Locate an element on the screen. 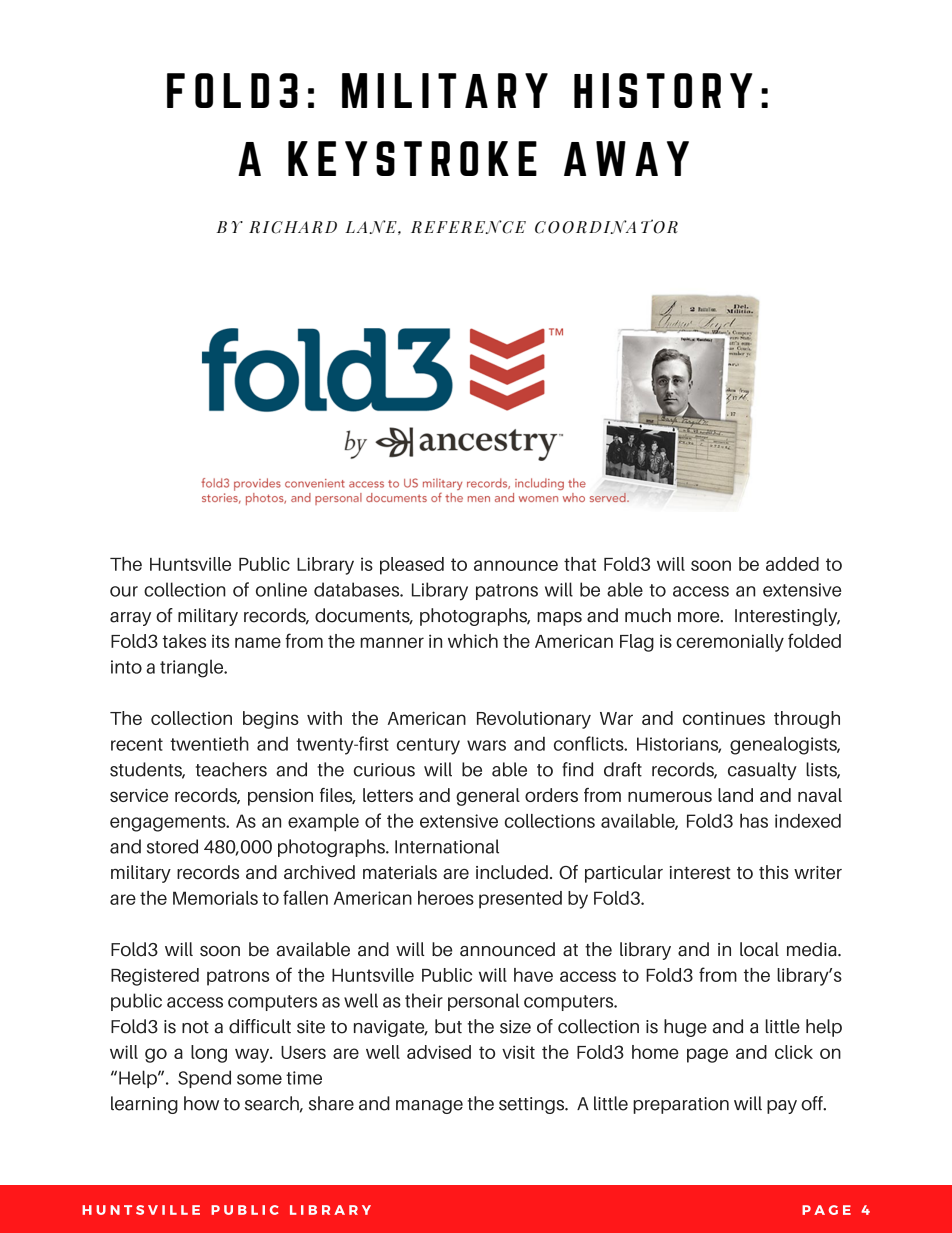  Spend is located at coordinates (204, 1079).
